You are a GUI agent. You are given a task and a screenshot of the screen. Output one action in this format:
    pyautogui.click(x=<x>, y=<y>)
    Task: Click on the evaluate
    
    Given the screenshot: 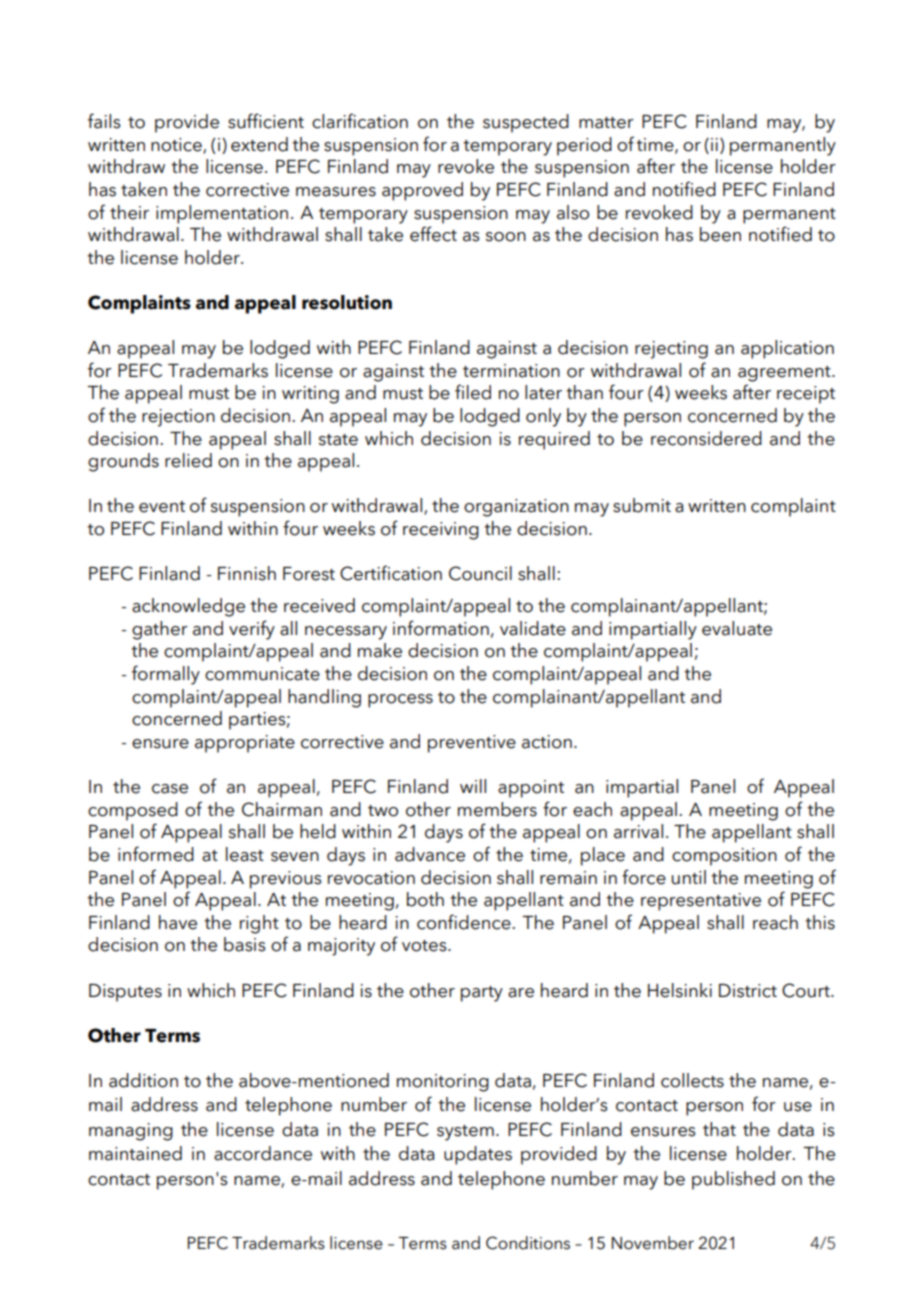 What is the action you would take?
    pyautogui.click(x=737, y=628)
